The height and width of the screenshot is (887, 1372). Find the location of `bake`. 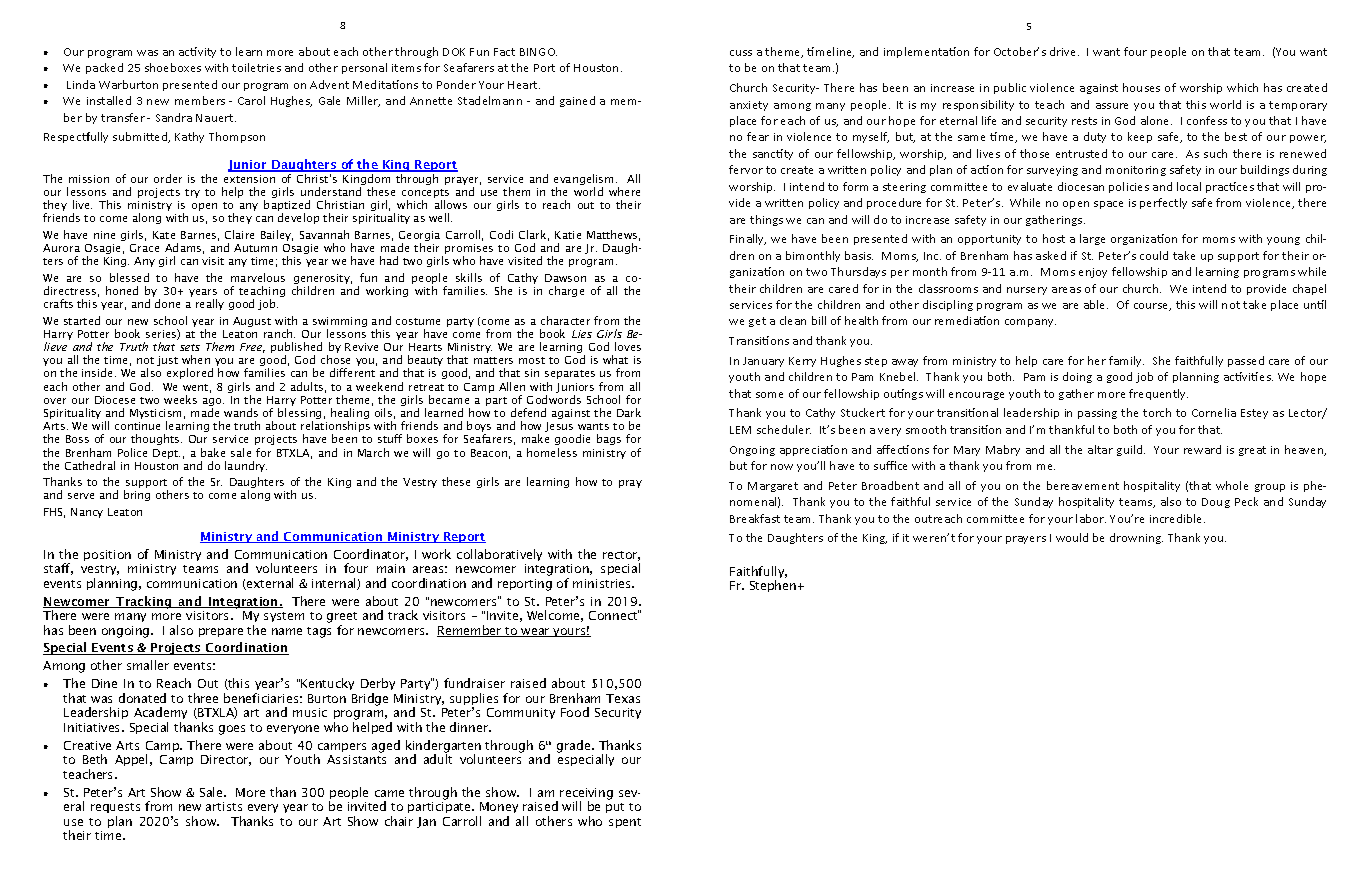

bake is located at coordinates (213, 452).
